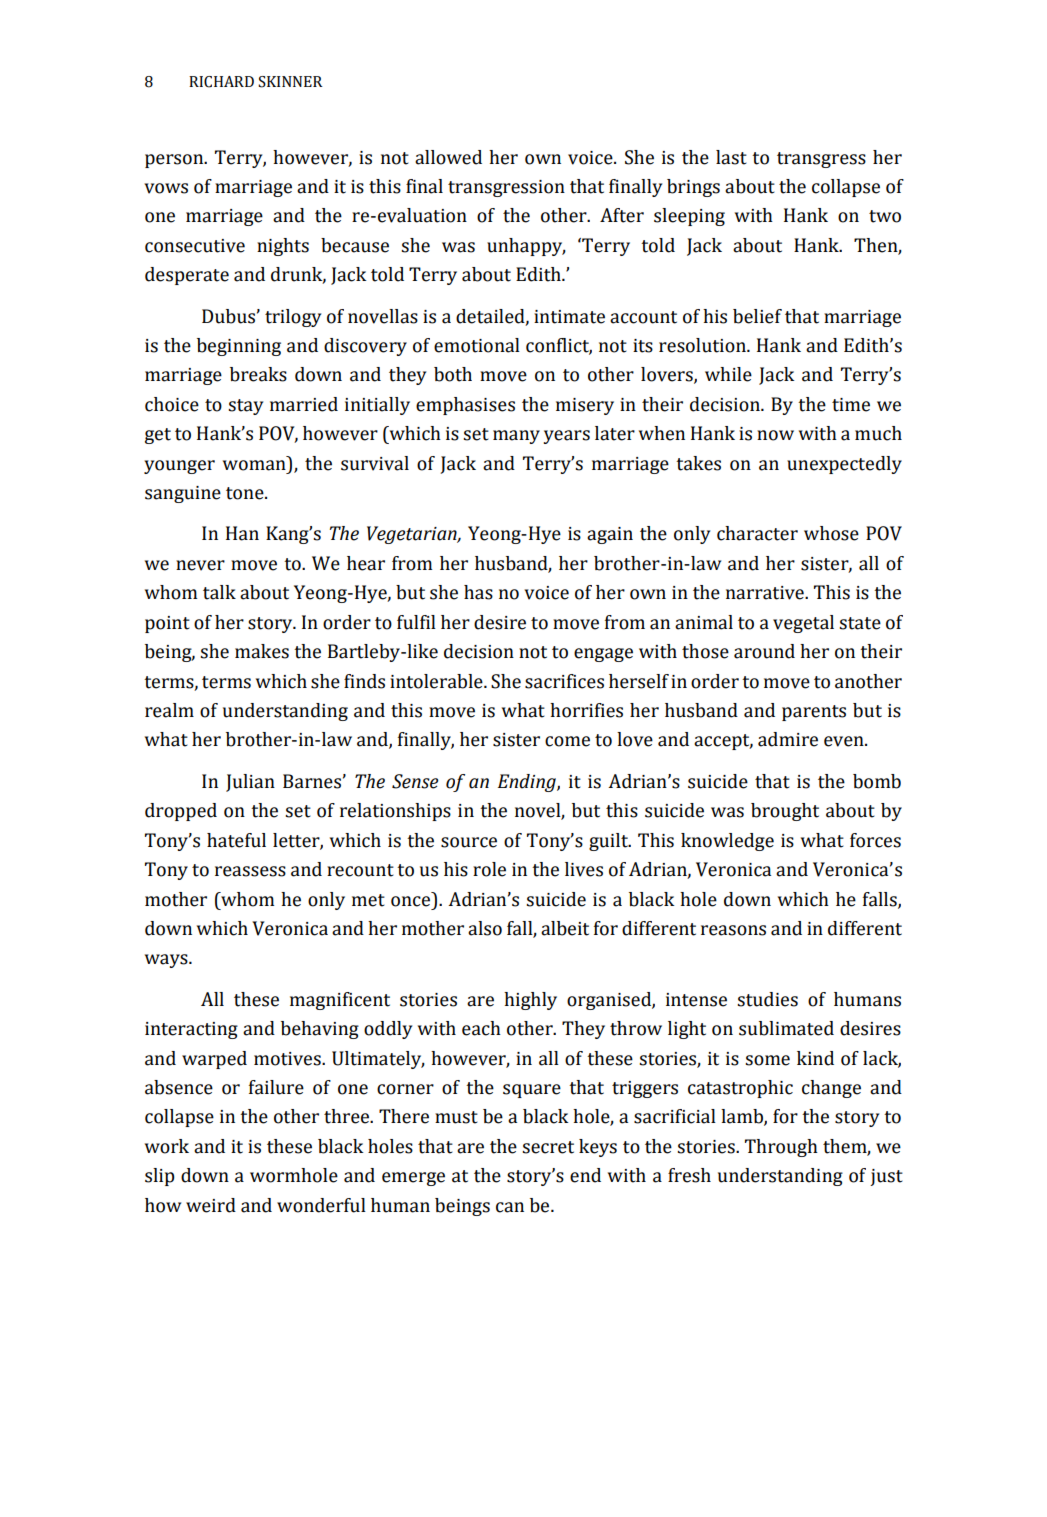 This screenshot has width=1047, height=1517. I want to click on sacrifices, so click(564, 681).
